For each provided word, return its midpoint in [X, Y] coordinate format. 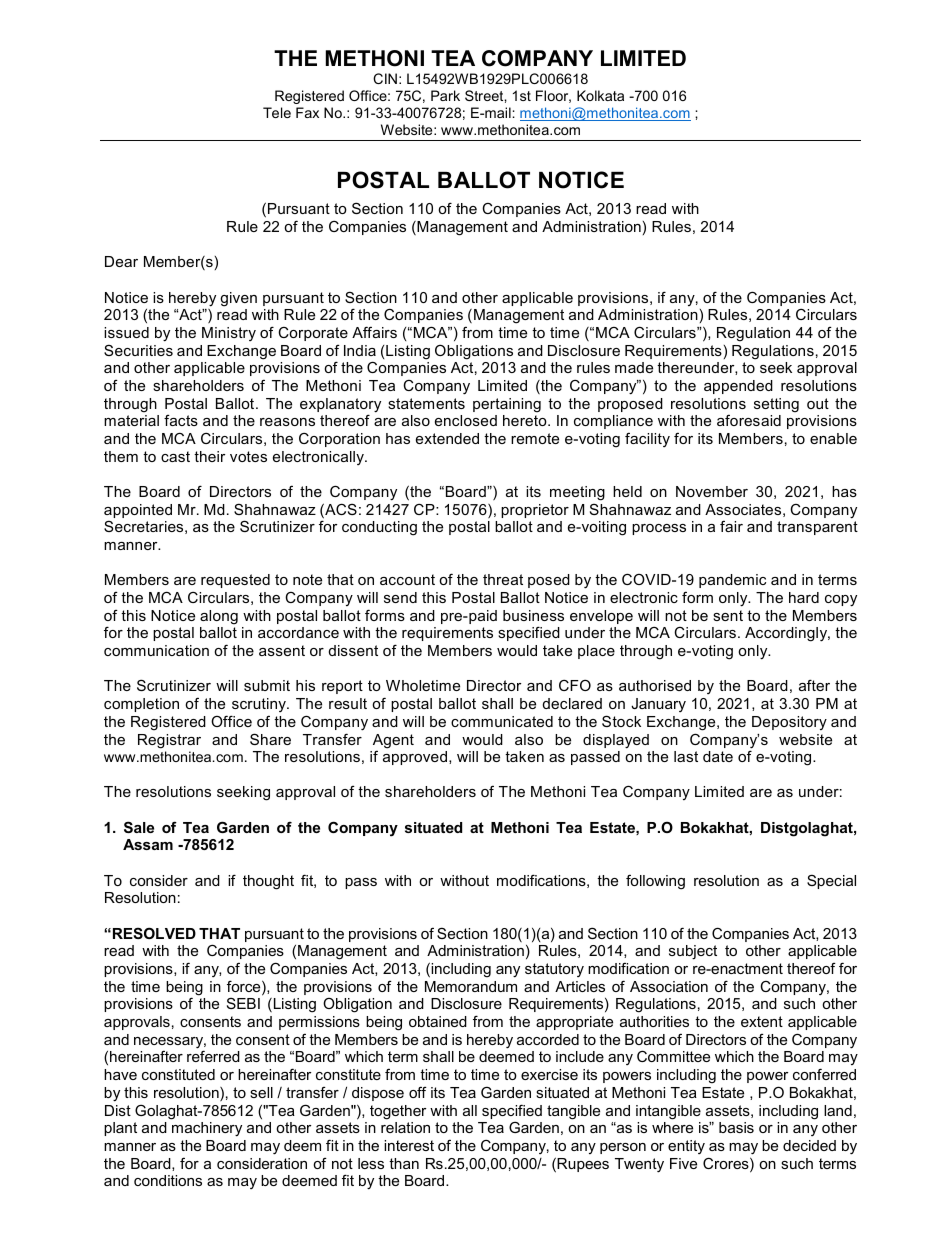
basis [736, 1127]
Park [445, 95]
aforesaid [749, 420]
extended [447, 438]
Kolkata [600, 95]
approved [415, 758]
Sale [139, 827]
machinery [207, 1129]
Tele [277, 112]
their [209, 456]
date [718, 756]
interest [409, 1145]
